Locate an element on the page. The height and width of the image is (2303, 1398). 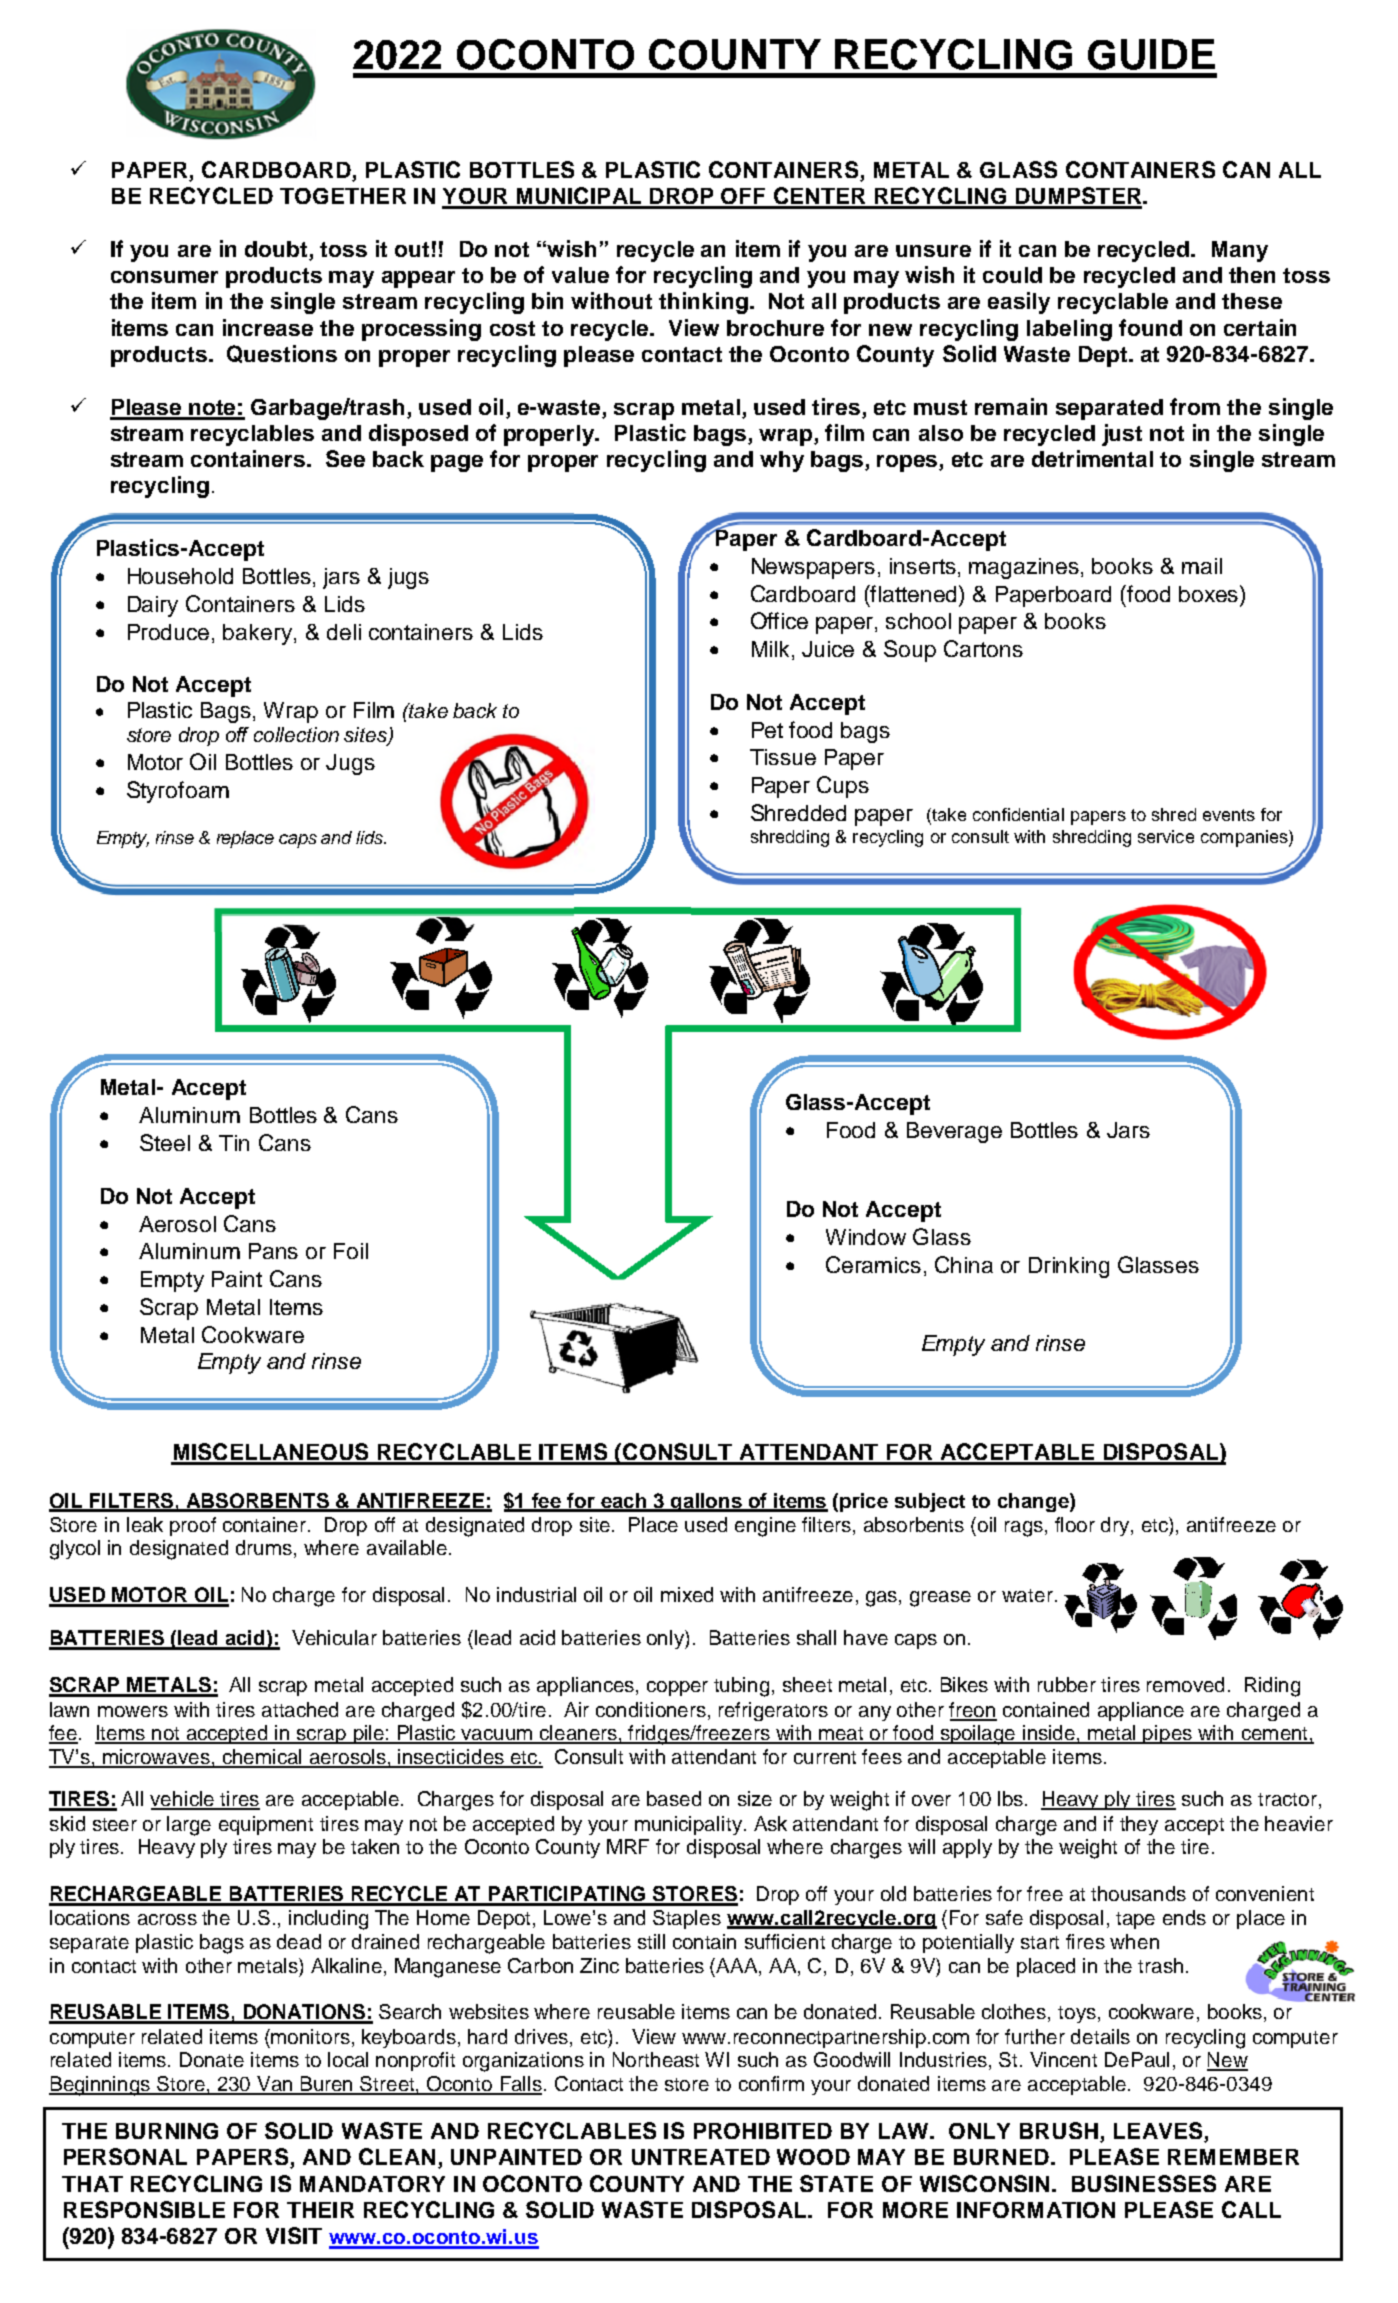
UNTREATED is located at coordinates (701, 2157).
